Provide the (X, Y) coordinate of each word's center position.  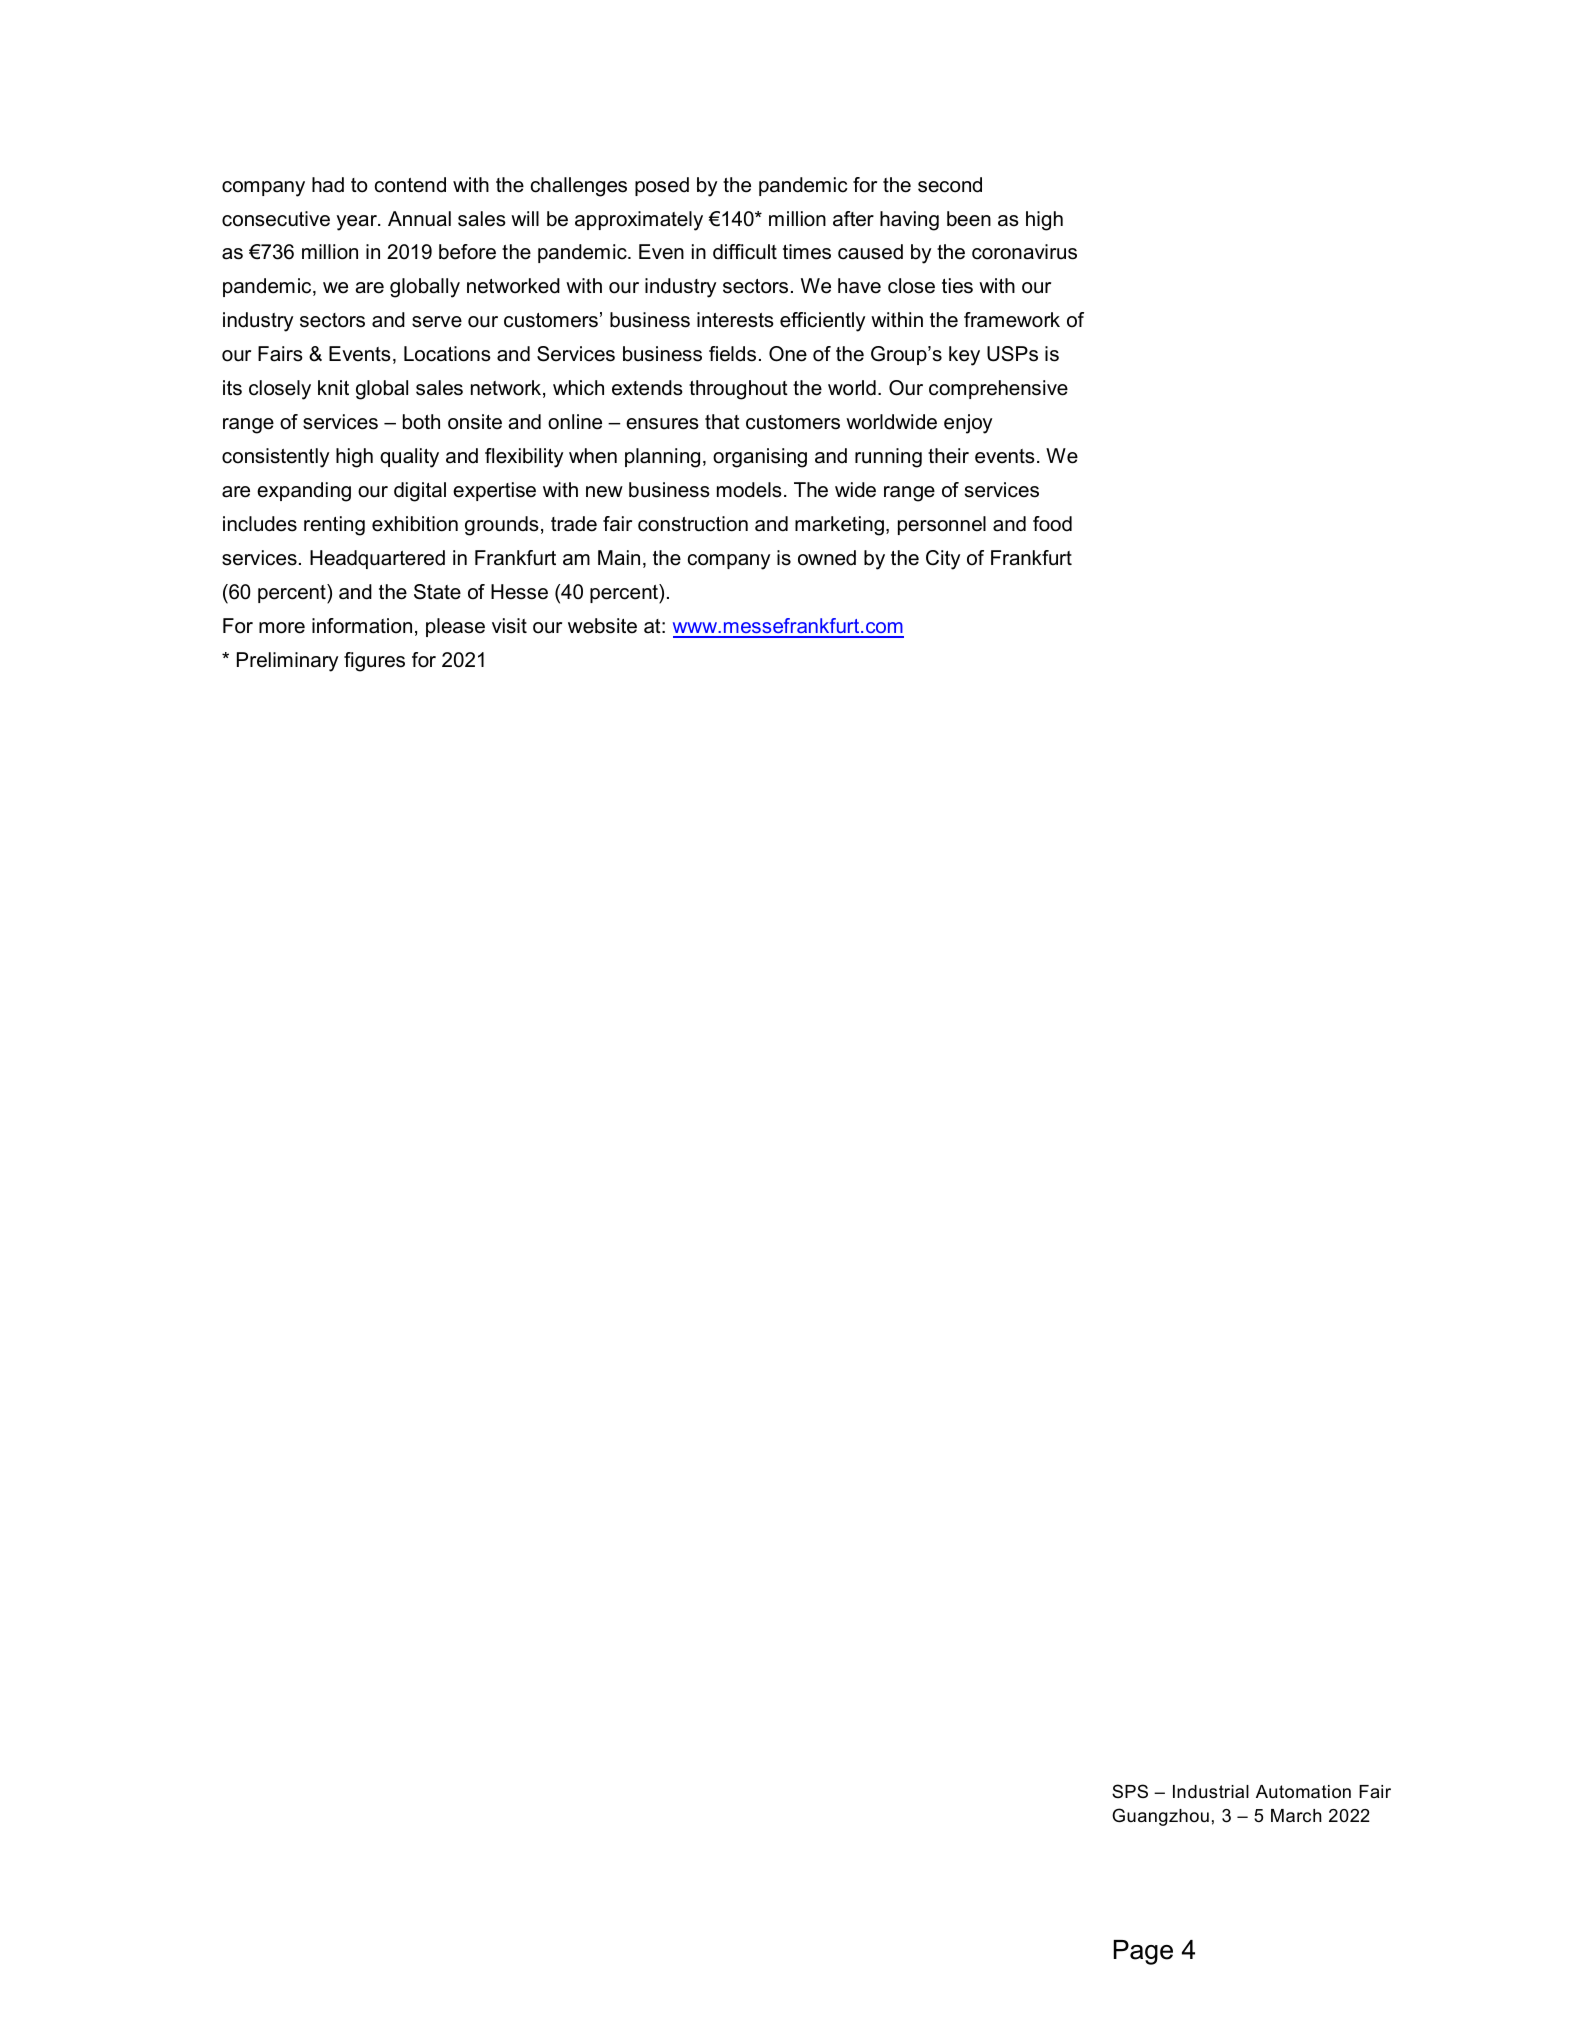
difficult (745, 252)
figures (374, 662)
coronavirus (1024, 252)
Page (1143, 1952)
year (357, 223)
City (943, 560)
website (602, 626)
